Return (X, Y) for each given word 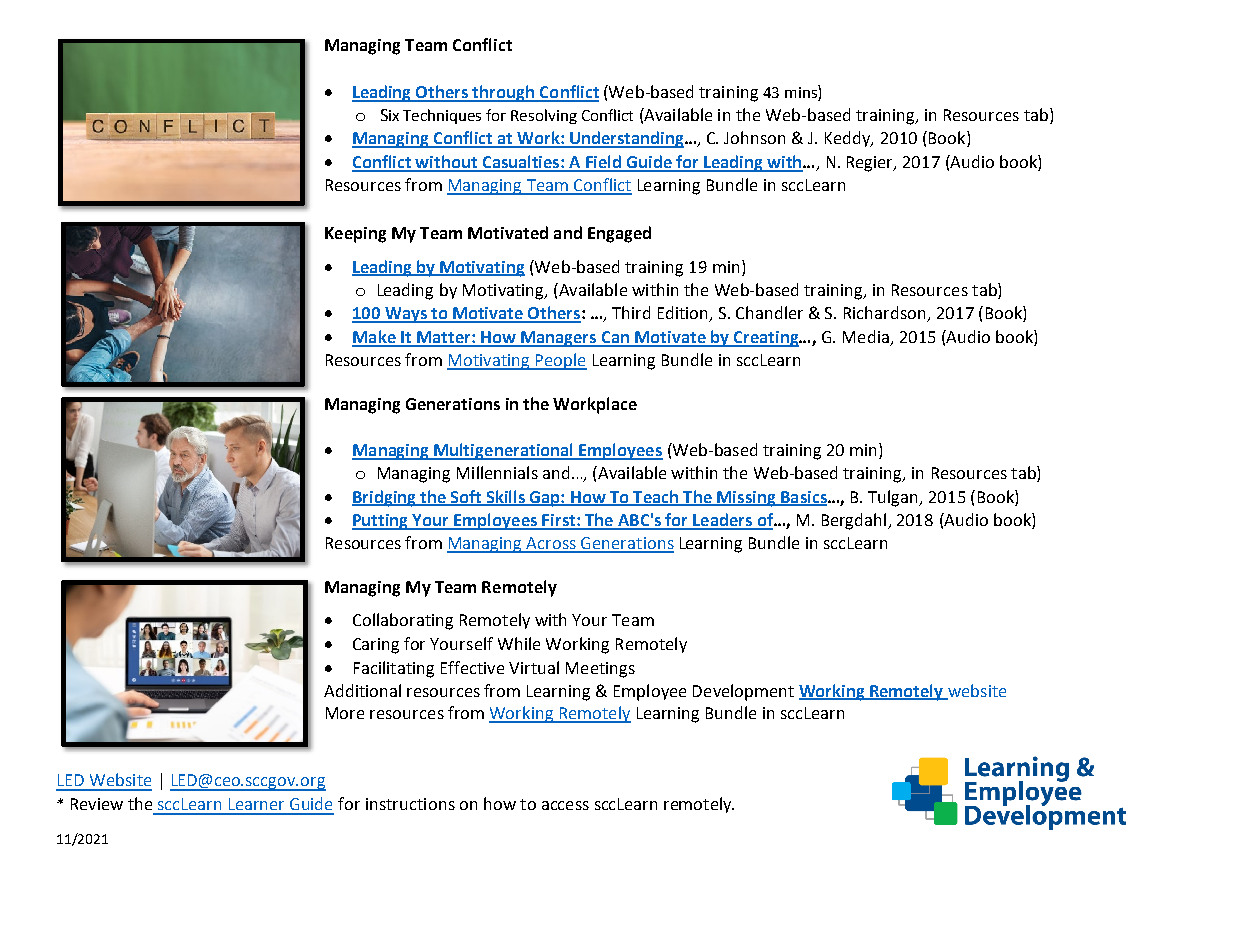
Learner (256, 804)
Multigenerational (503, 451)
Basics (804, 498)
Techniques (442, 116)
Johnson (754, 137)
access (565, 805)
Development (743, 692)
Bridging (385, 498)
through (504, 93)
